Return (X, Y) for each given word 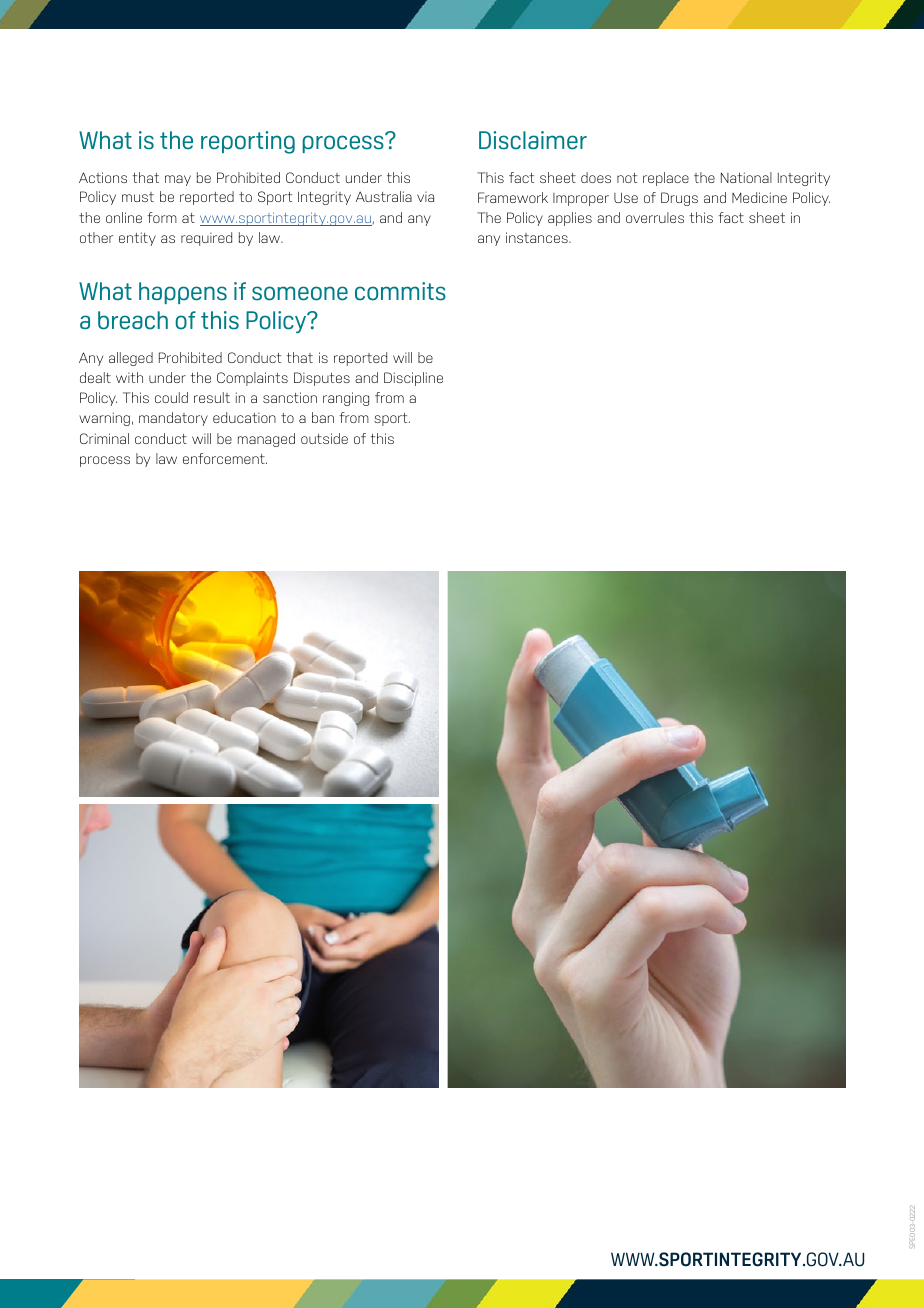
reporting (248, 142)
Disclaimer (533, 140)
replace (666, 179)
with (129, 377)
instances (538, 237)
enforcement (225, 458)
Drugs (679, 199)
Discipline (413, 379)
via (425, 196)
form (162, 217)
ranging (346, 399)
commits (400, 291)
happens (183, 293)
